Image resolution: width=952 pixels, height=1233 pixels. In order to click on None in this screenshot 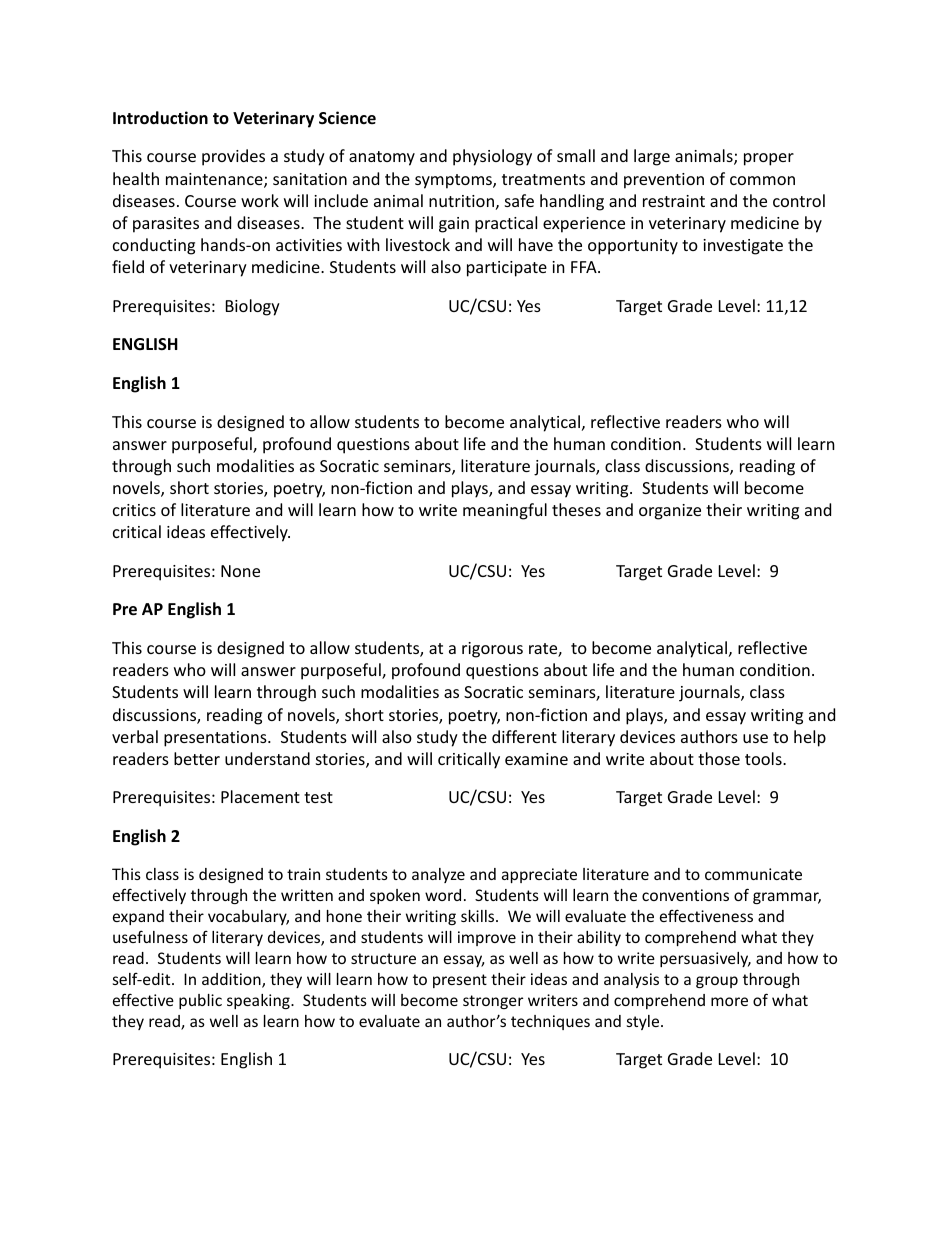, I will do `click(240, 571)`.
